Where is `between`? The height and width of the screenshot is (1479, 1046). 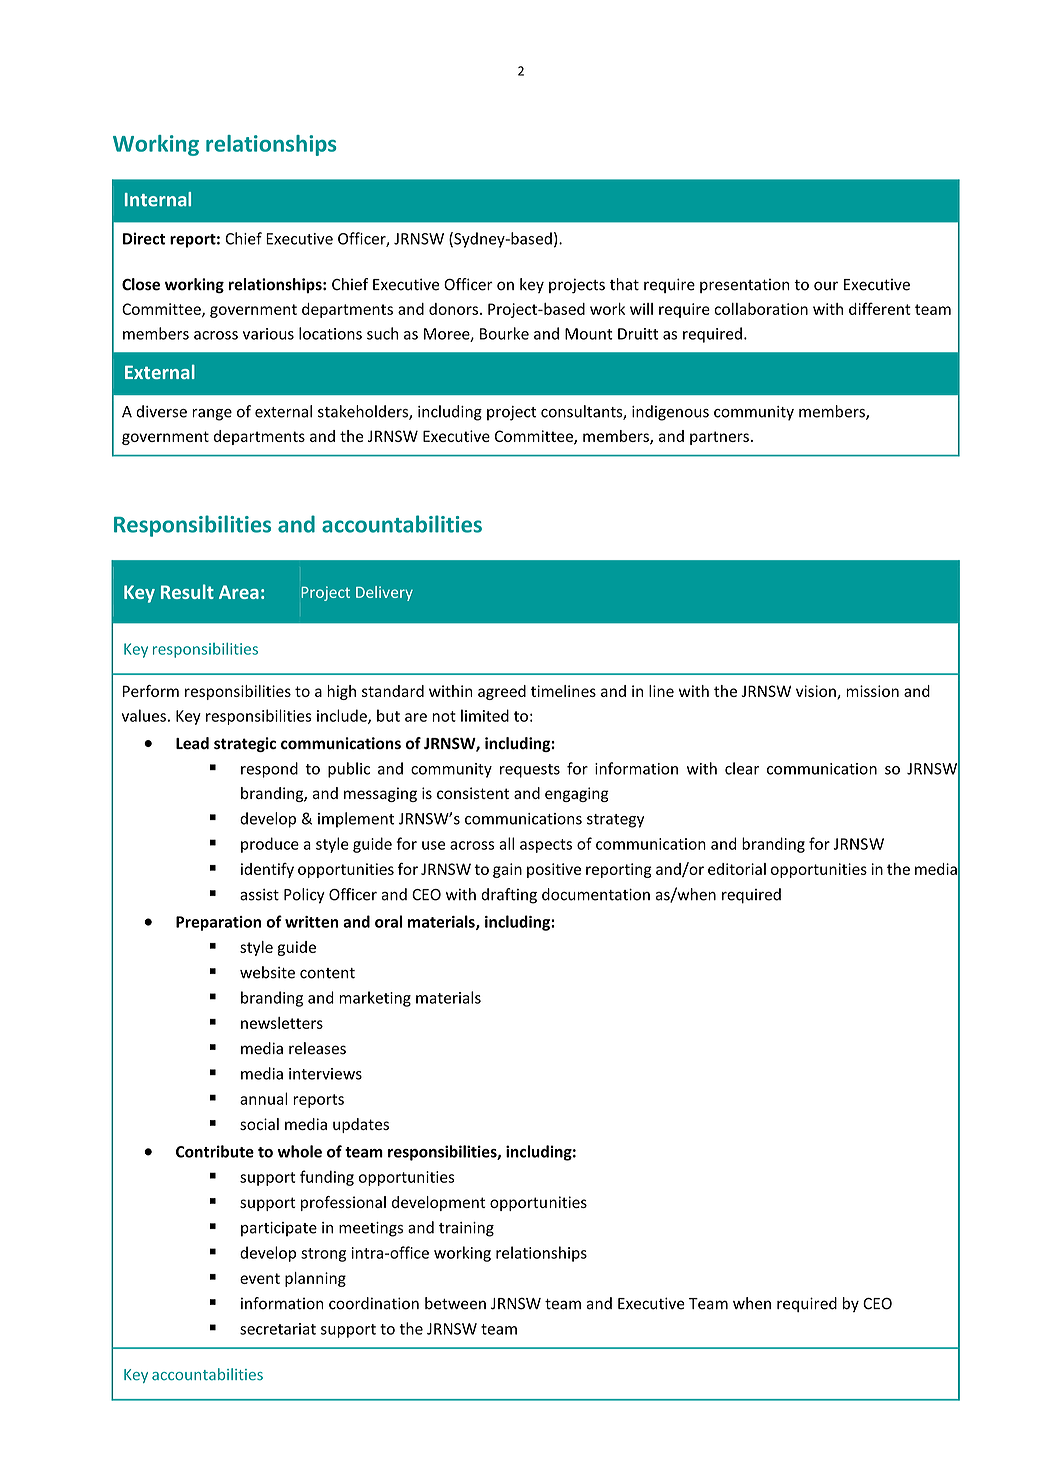
between is located at coordinates (455, 1303).
